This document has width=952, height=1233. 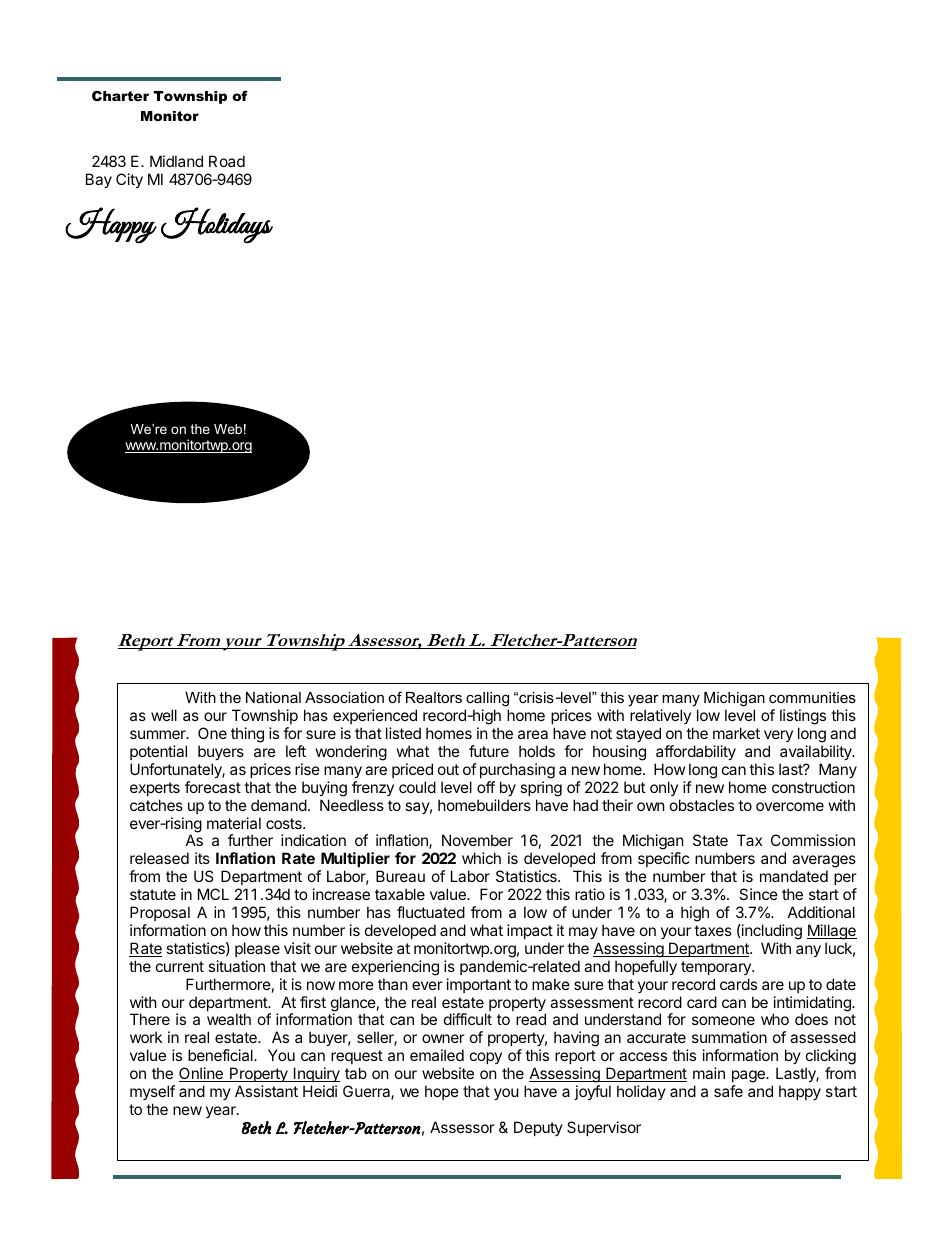 I want to click on forecast, so click(x=213, y=787).
